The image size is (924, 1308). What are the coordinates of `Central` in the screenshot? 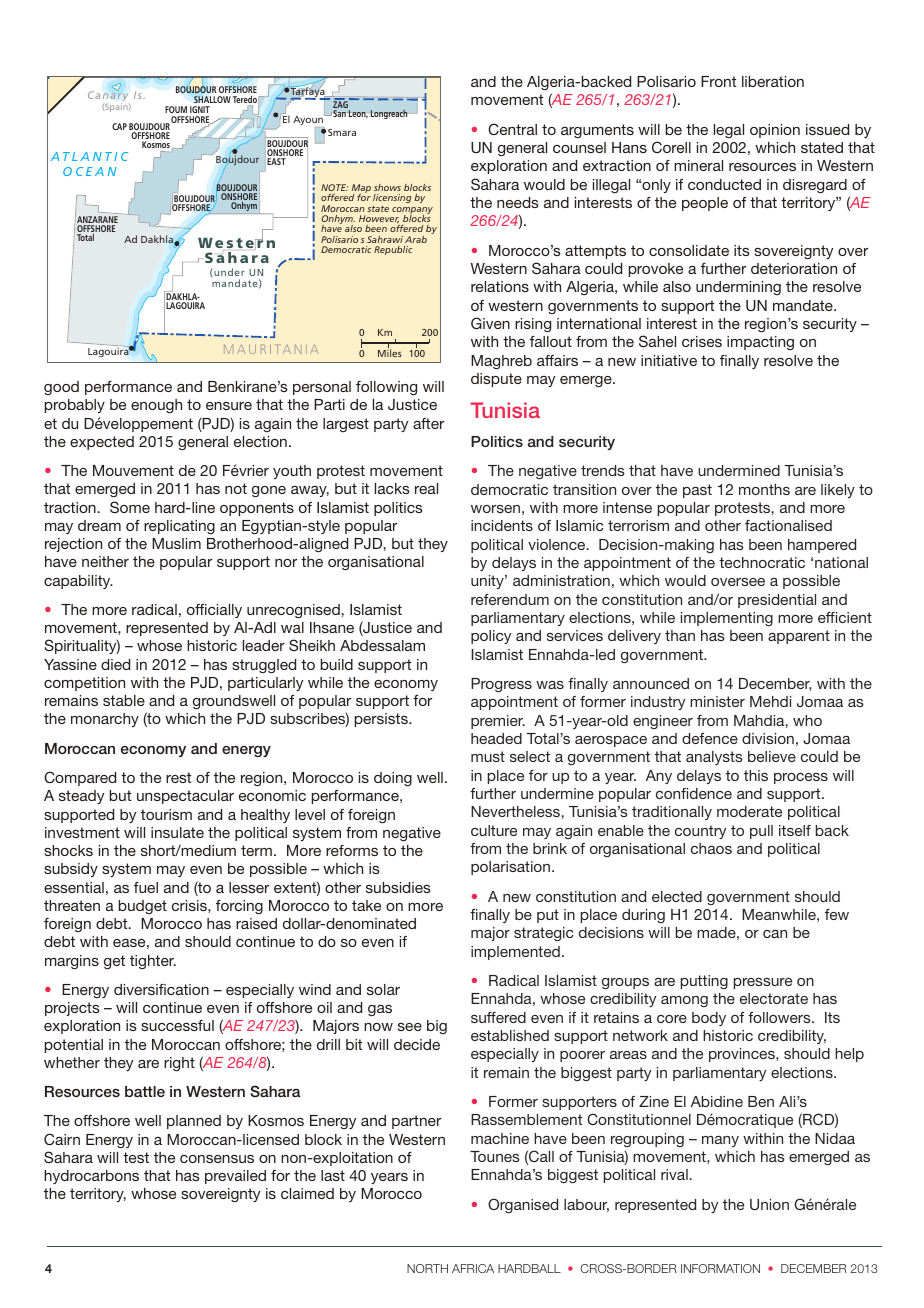 It's located at (512, 129).
